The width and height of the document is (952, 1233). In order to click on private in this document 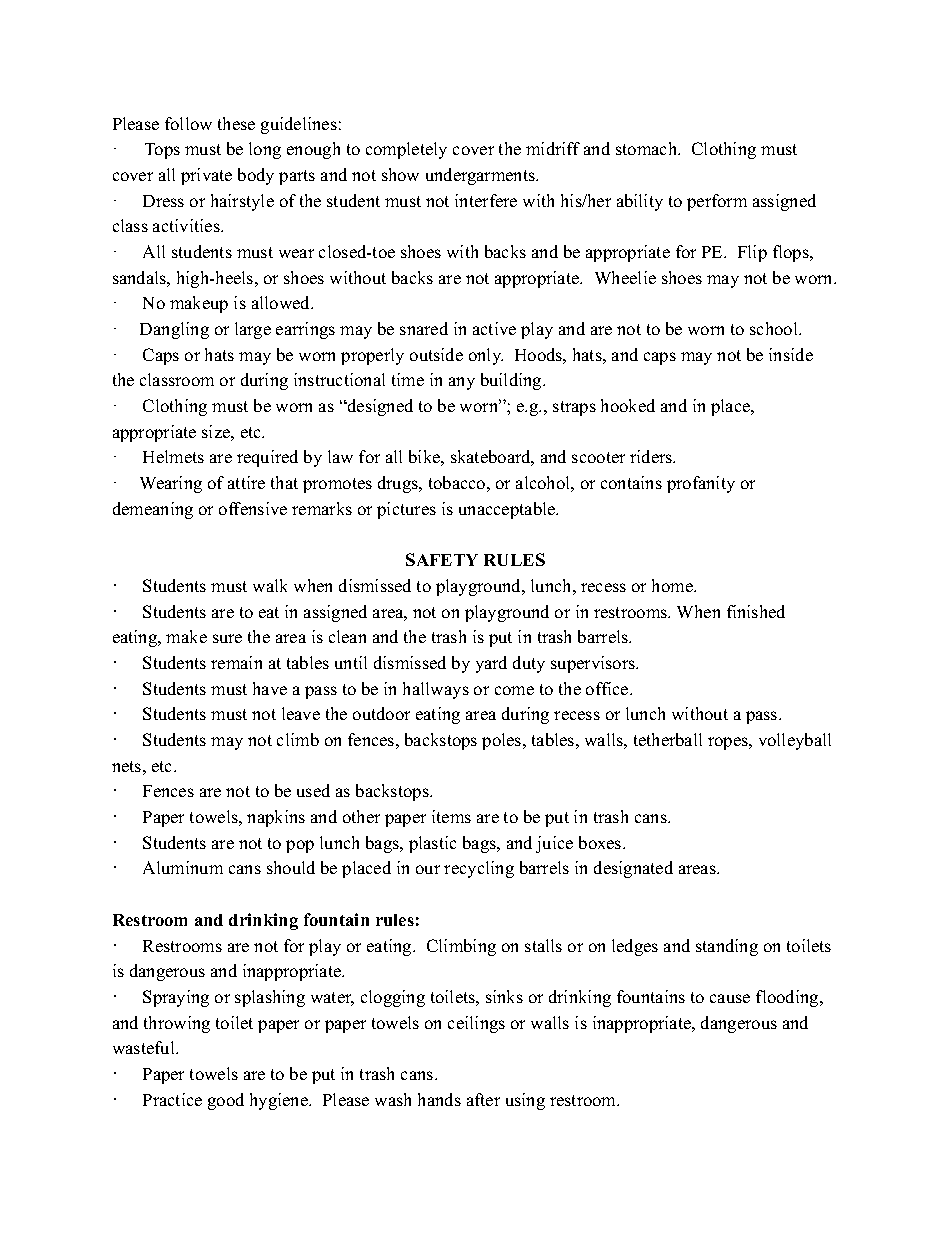, I will do `click(206, 176)`.
